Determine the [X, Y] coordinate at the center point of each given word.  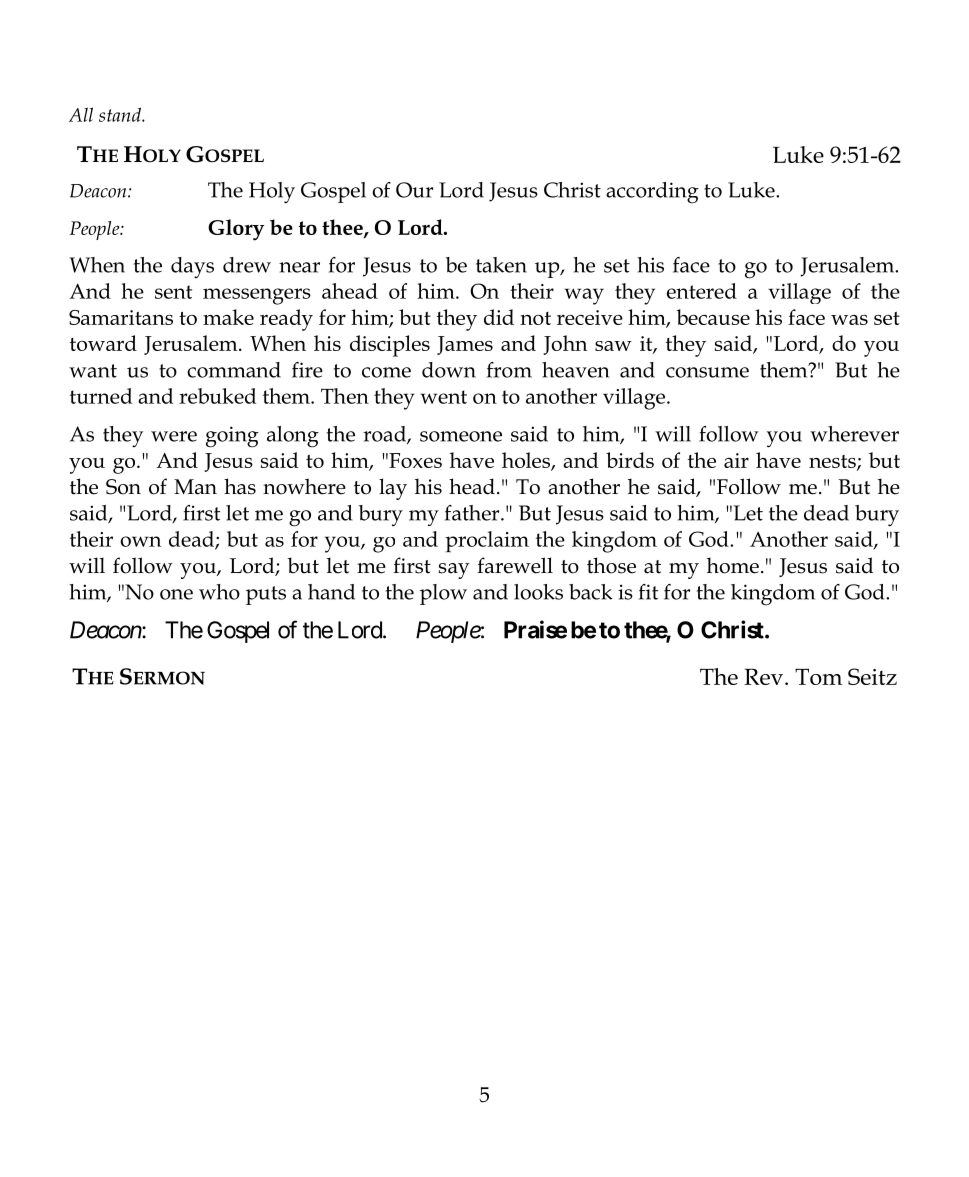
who [219, 592]
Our [414, 190]
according [652, 193]
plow [443, 594]
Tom [818, 676]
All [81, 114]
